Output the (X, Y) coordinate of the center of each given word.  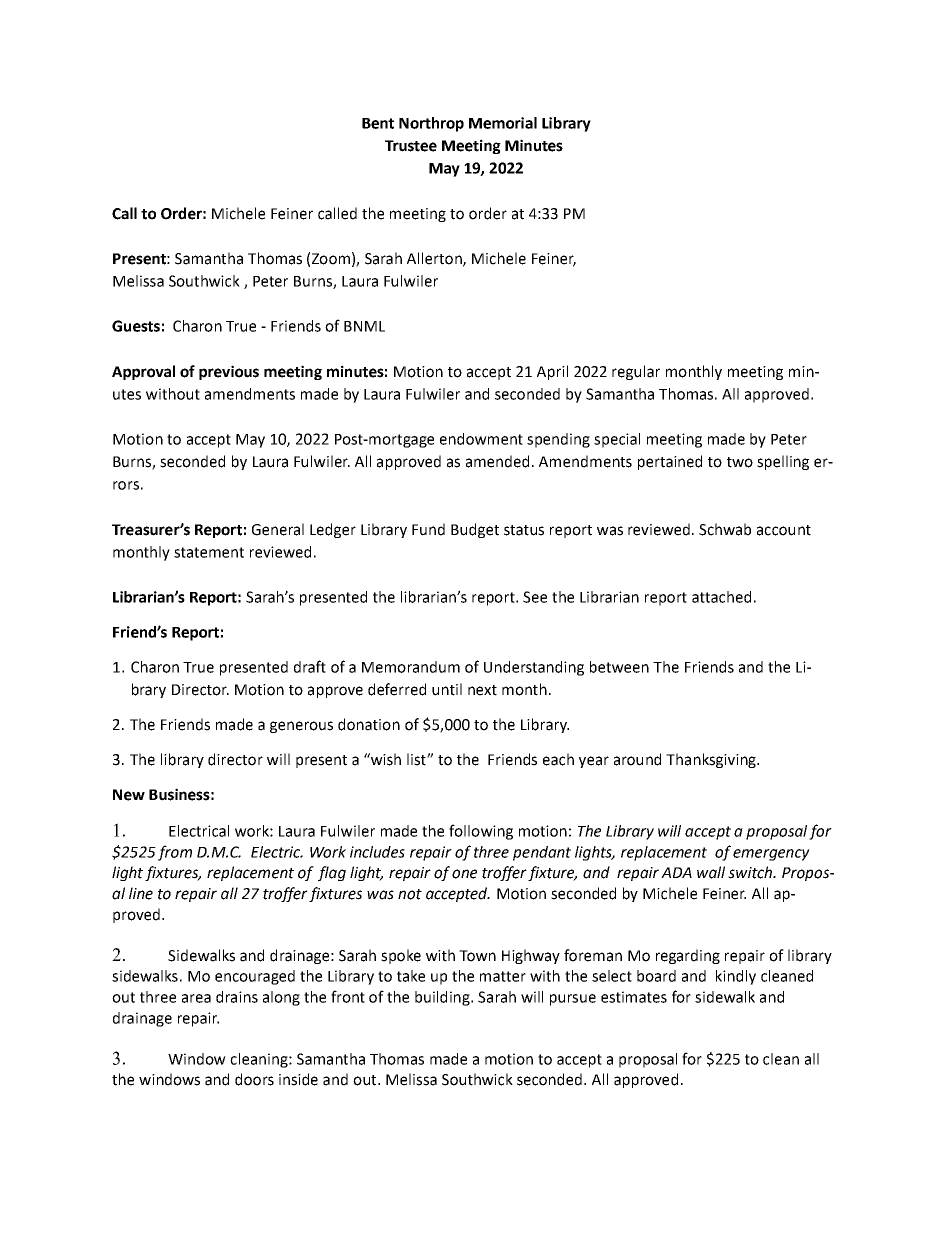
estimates (634, 997)
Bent (378, 123)
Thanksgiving (712, 760)
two (740, 462)
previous (229, 372)
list (417, 759)
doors (254, 1079)
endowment (481, 439)
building (443, 998)
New (129, 795)
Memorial (503, 123)
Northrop (431, 124)
